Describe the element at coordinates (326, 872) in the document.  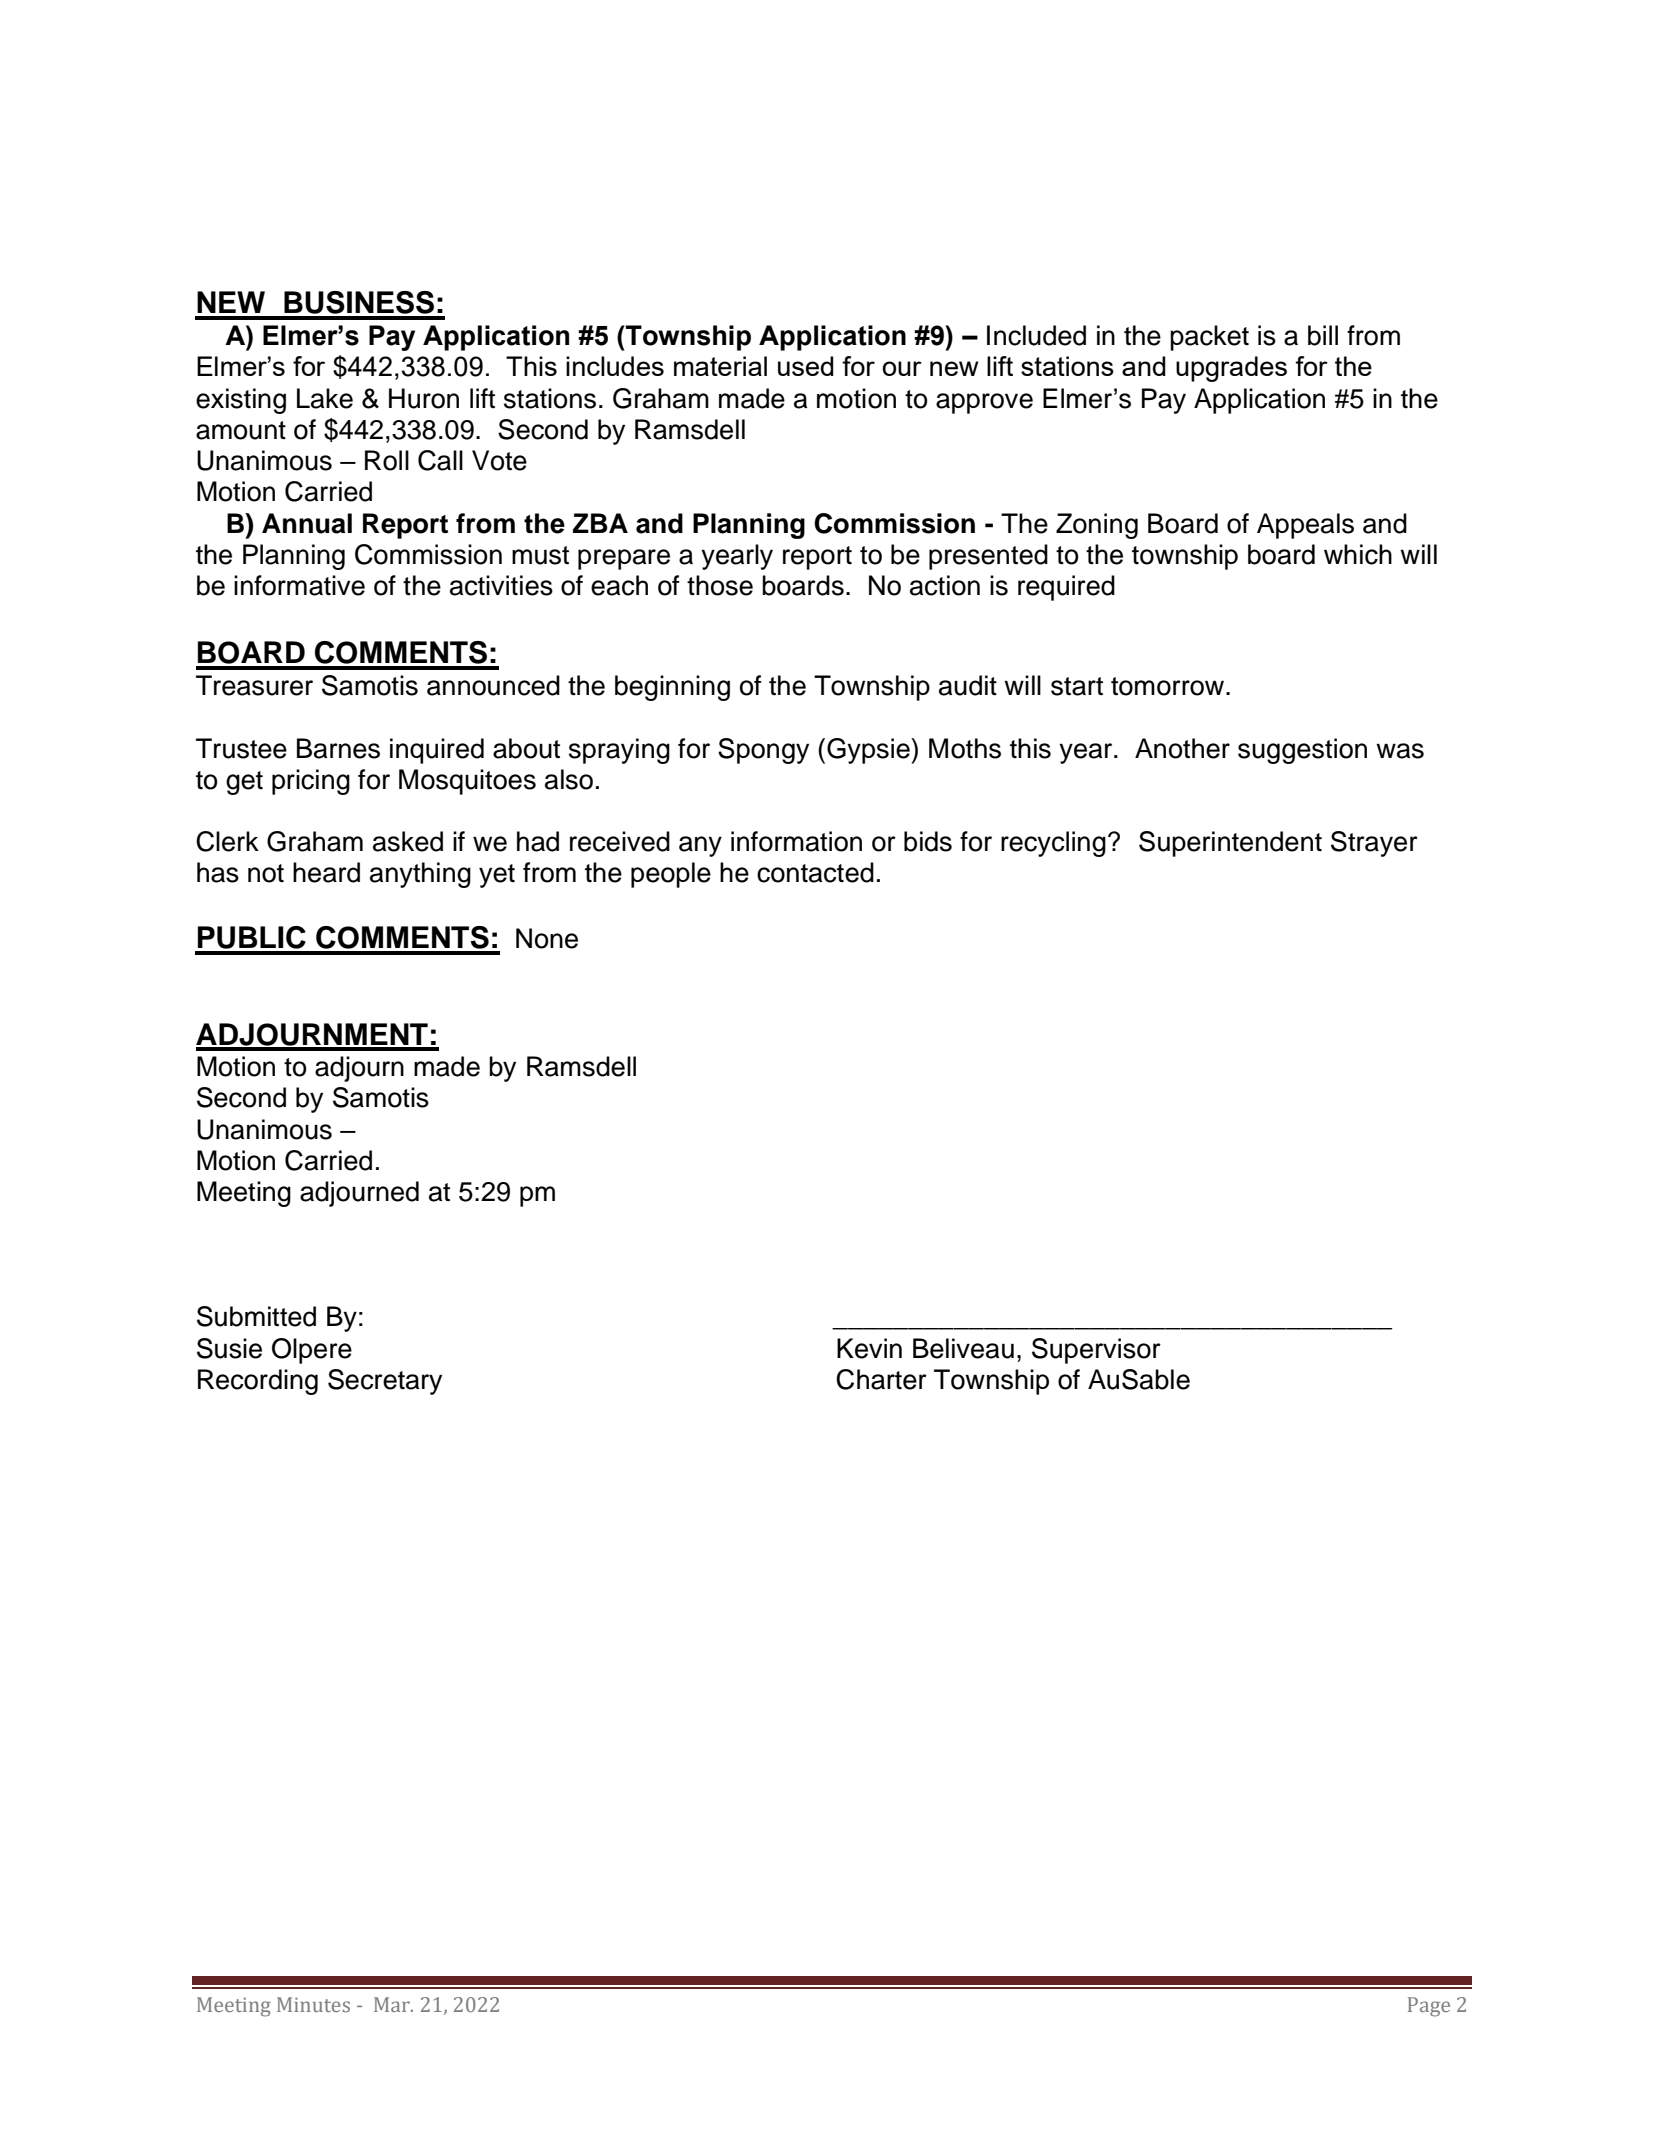
I see `heard` at that location.
